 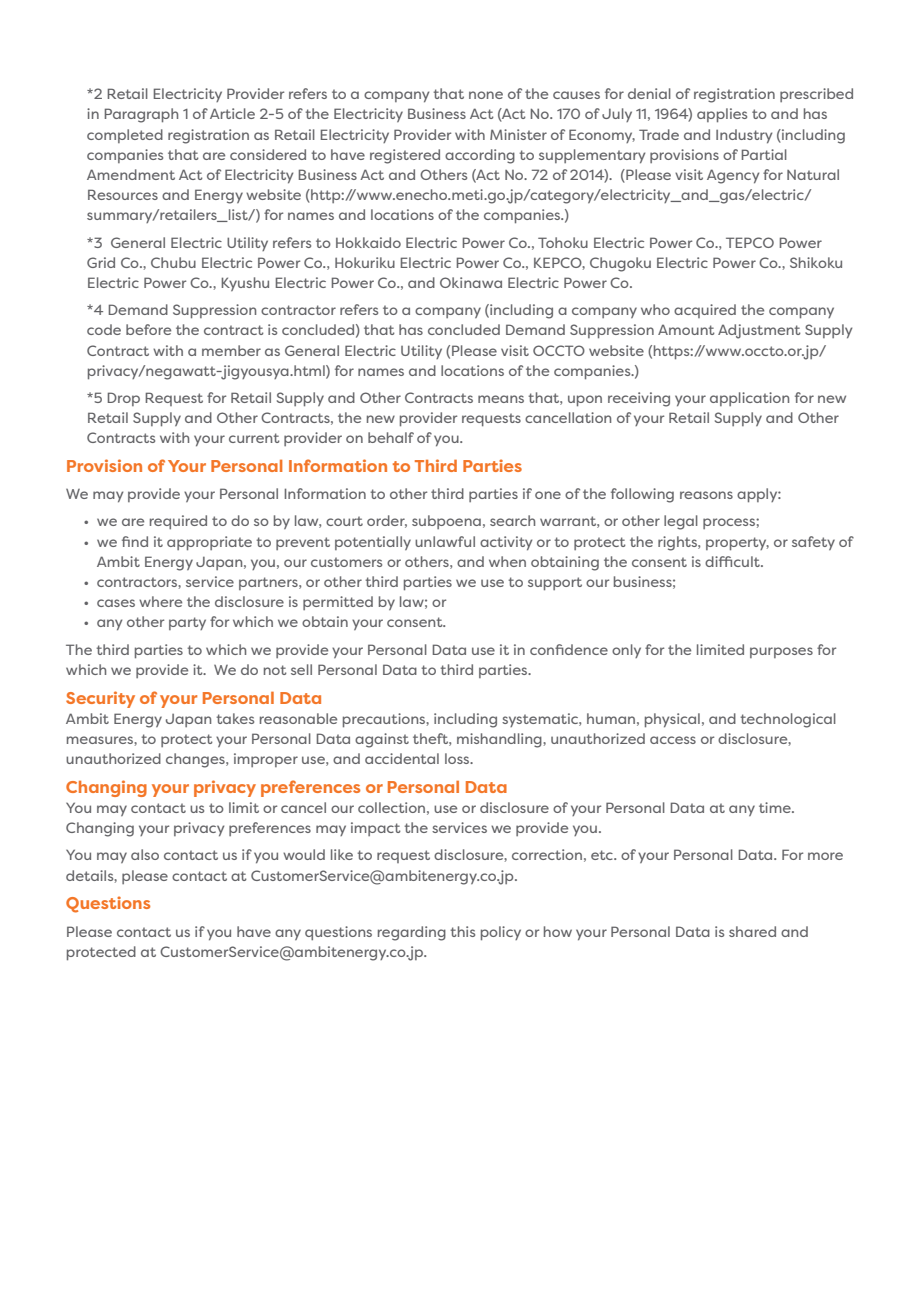 I want to click on subpoena, so click(x=446, y=522).
